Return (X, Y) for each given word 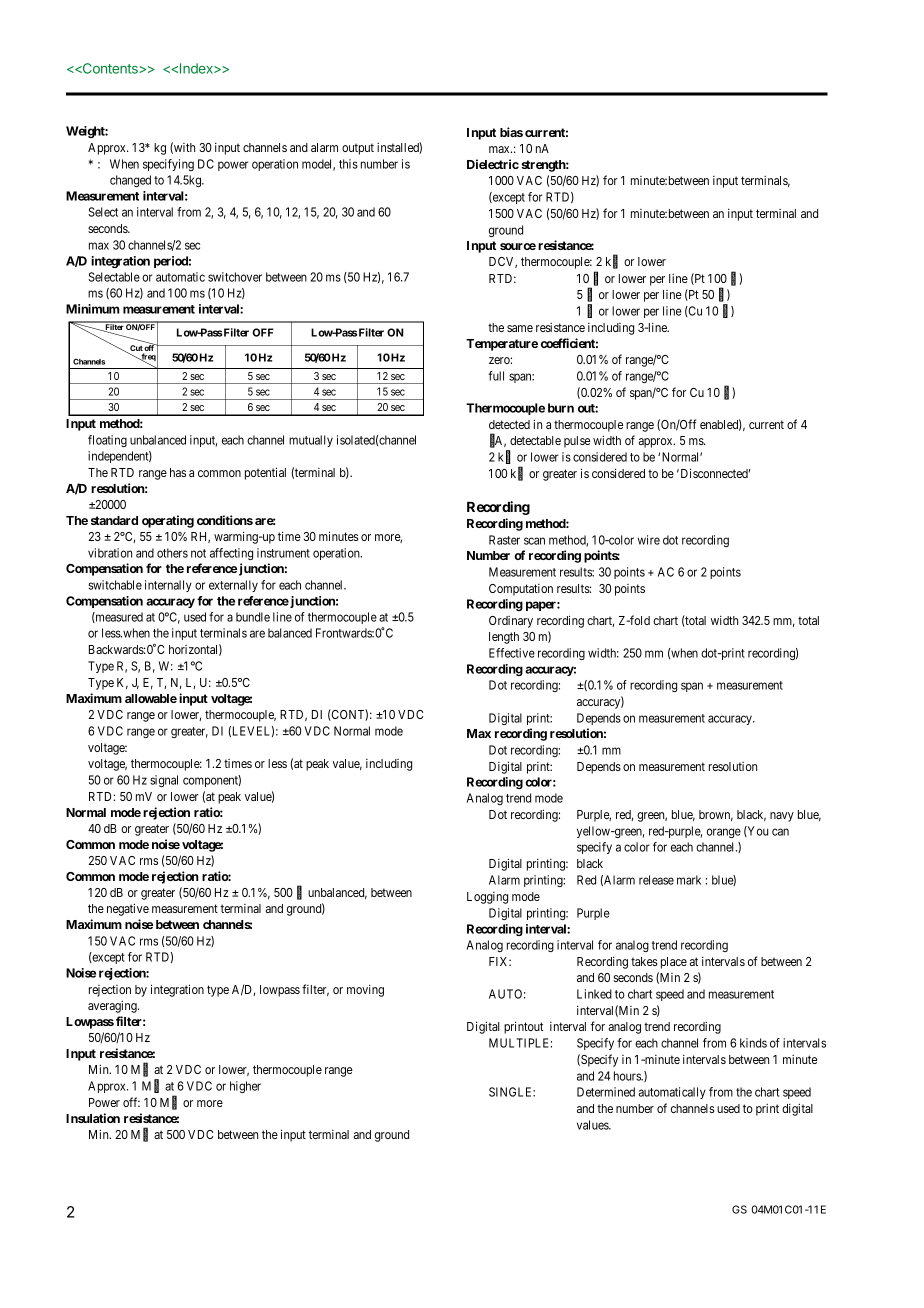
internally (168, 586)
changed (130, 181)
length (504, 638)
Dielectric (493, 164)
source (518, 246)
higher (245, 1087)
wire (649, 540)
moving (365, 991)
